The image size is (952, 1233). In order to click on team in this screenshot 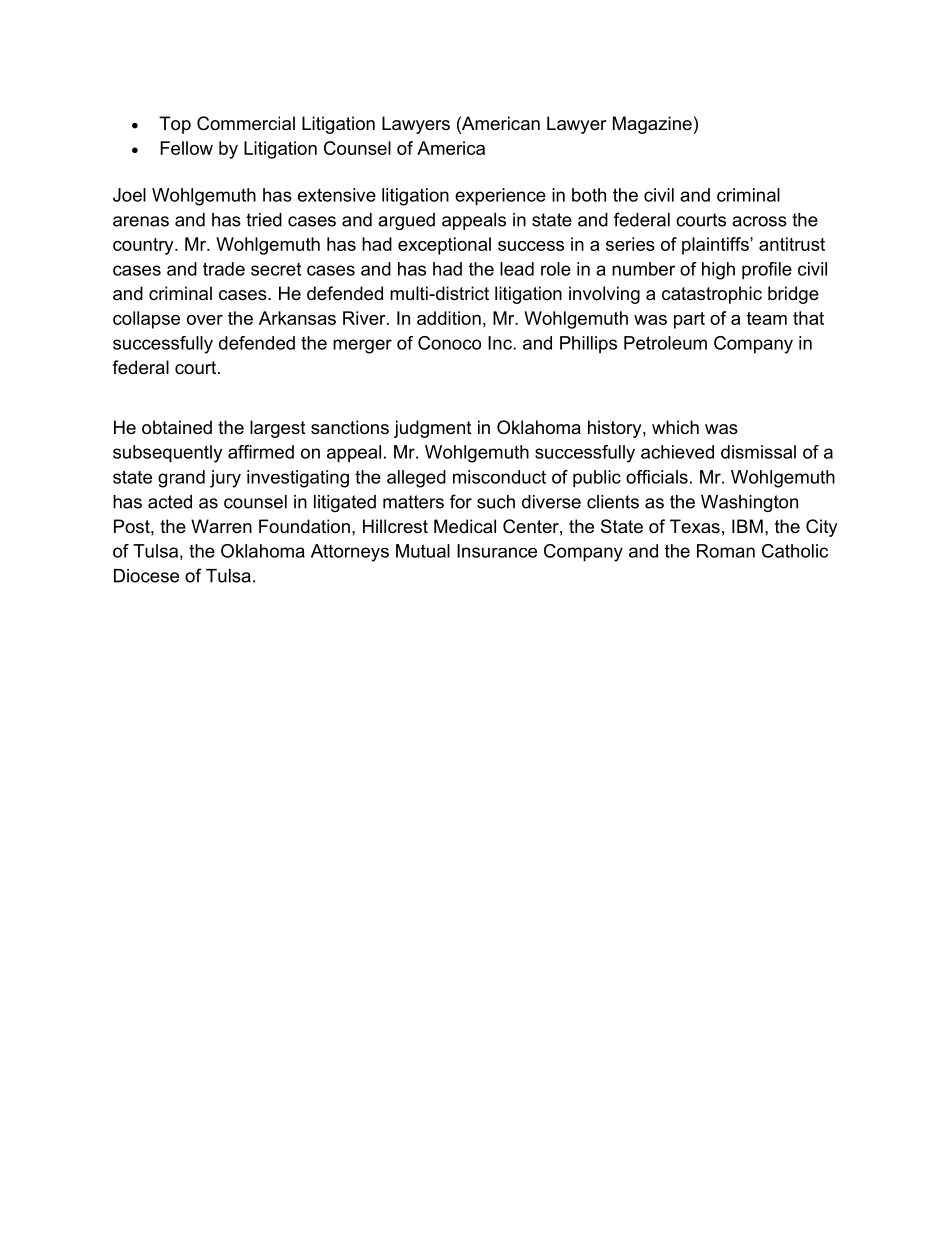, I will do `click(767, 318)`.
